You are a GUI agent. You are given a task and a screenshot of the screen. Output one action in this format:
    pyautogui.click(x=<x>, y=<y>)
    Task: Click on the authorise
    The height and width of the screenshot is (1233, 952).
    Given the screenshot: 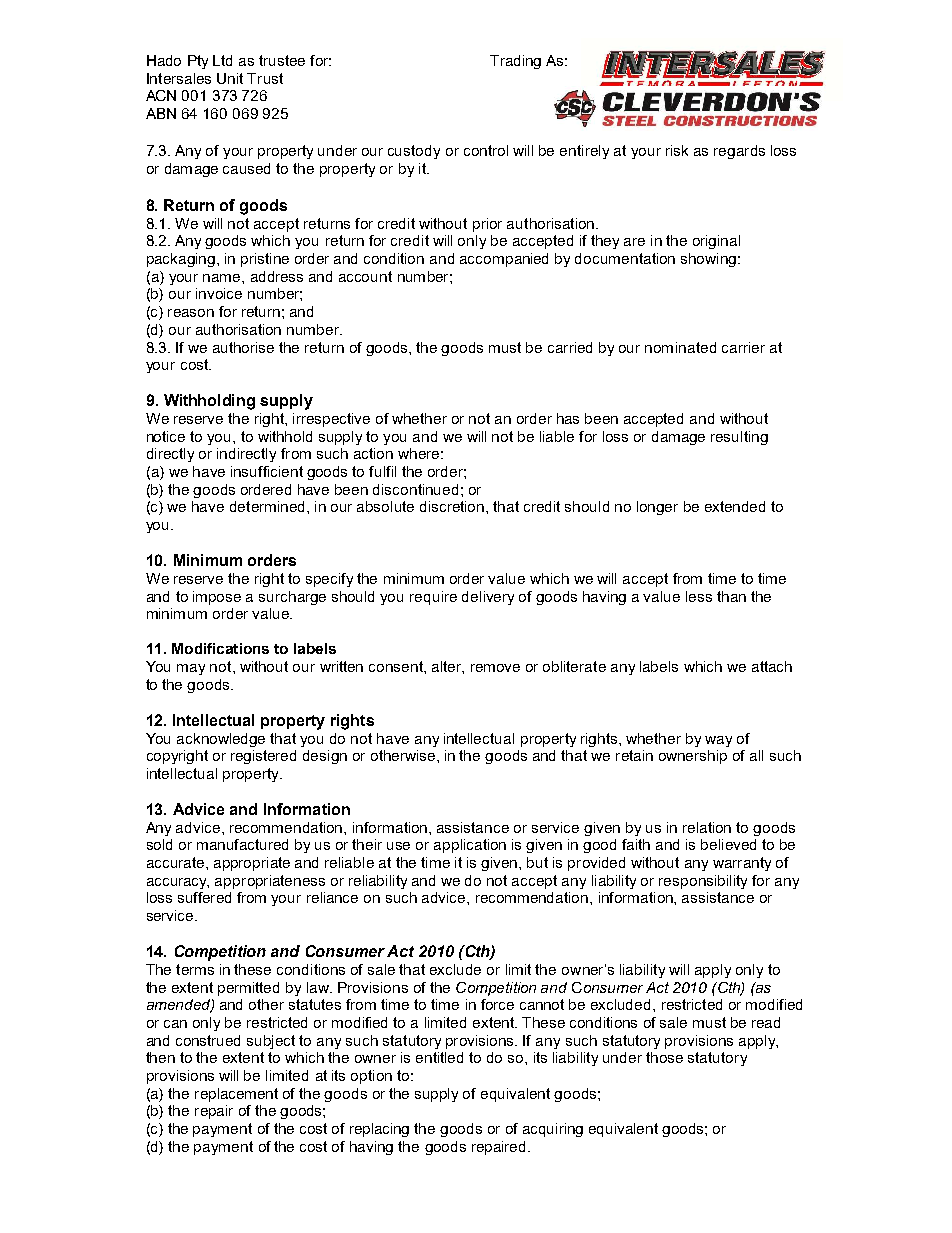 What is the action you would take?
    pyautogui.click(x=243, y=347)
